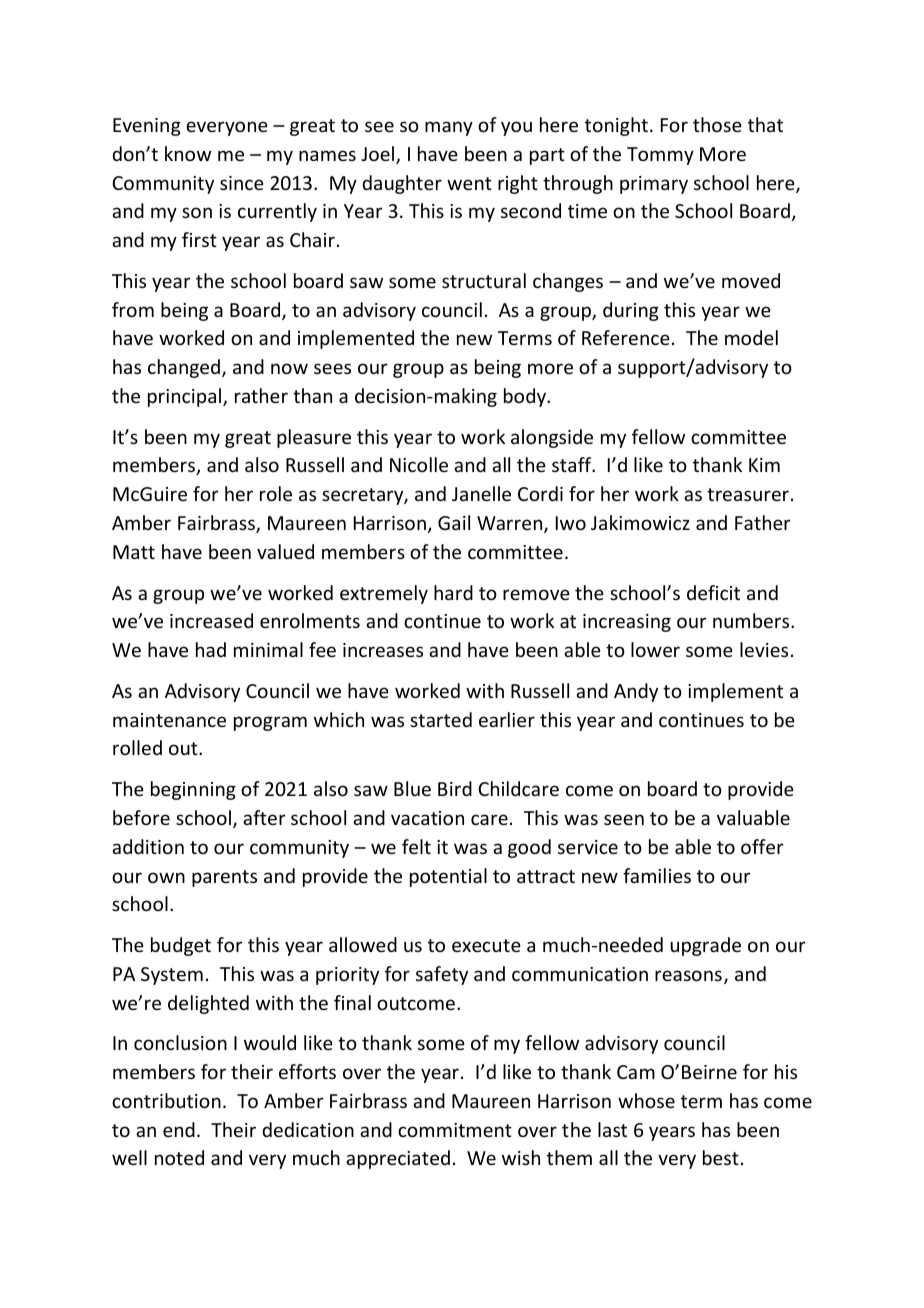 This screenshot has width=924, height=1308. Describe the element at coordinates (721, 1157) in the screenshot. I see `best` at that location.
